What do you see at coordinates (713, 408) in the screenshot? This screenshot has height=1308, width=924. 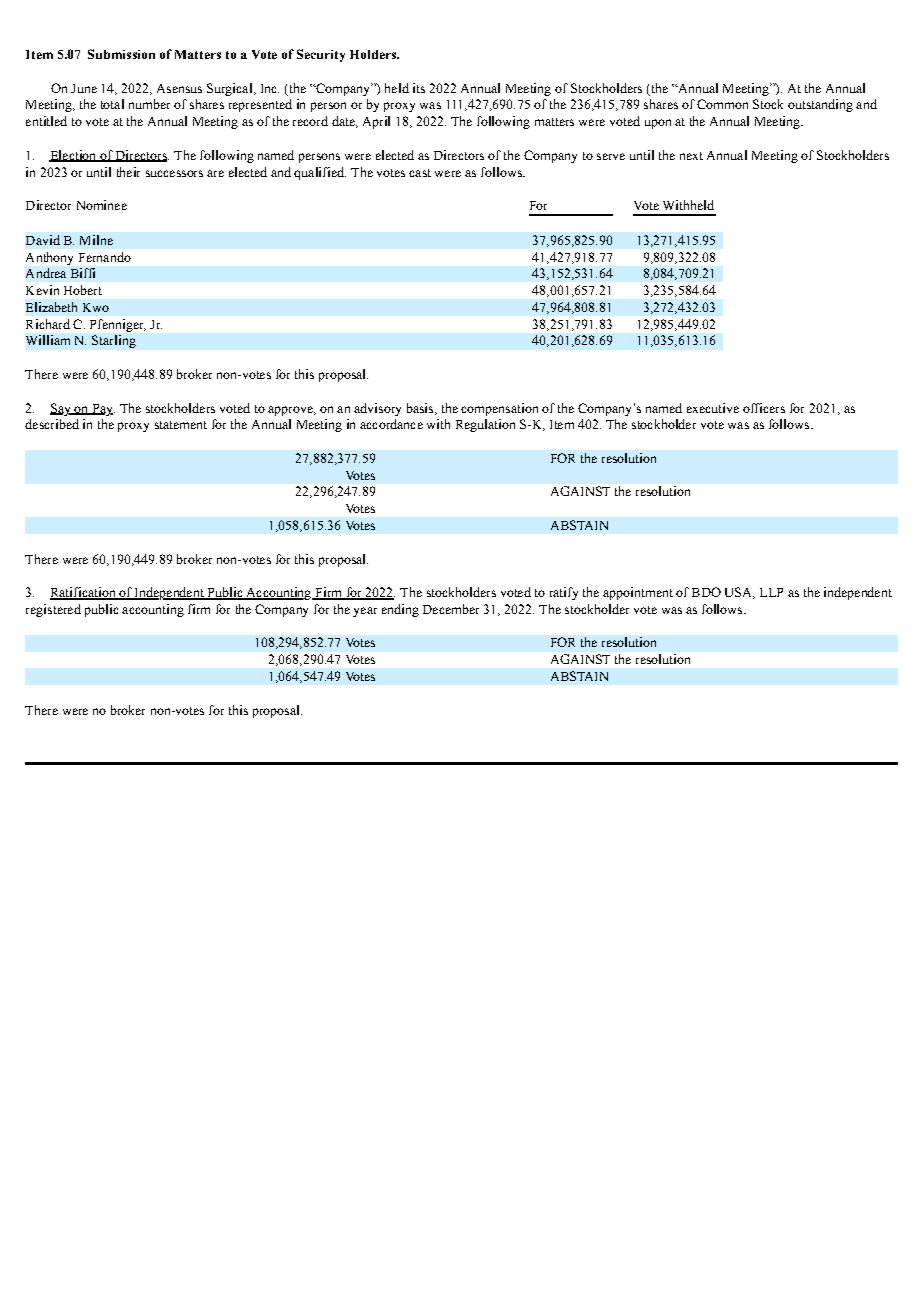 I see `executive` at bounding box center [713, 408].
